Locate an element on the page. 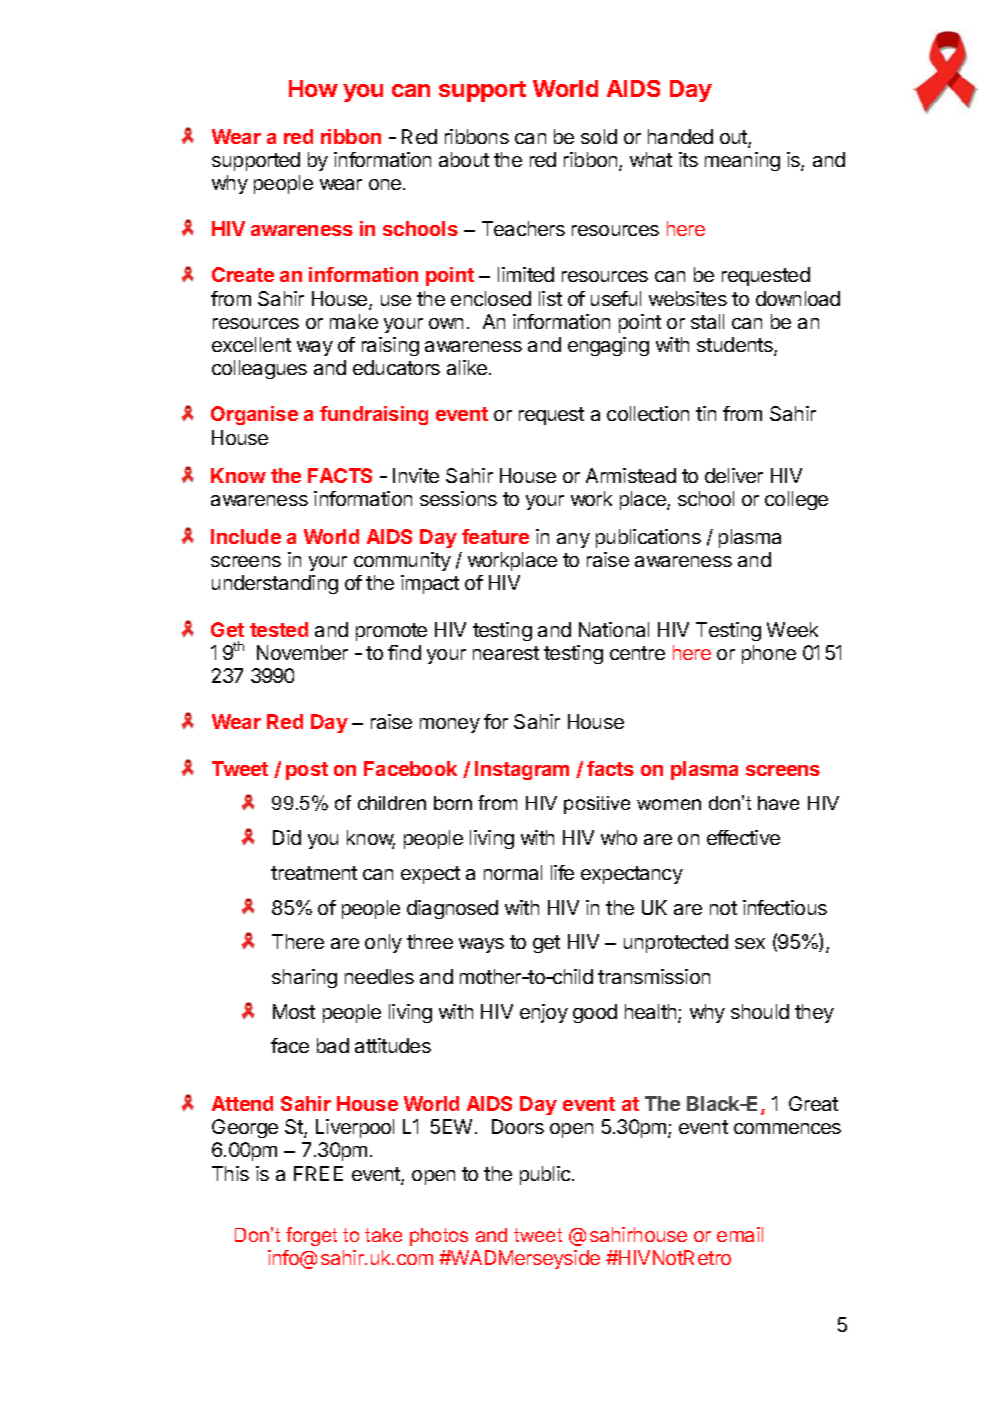  phone is located at coordinates (769, 654).
